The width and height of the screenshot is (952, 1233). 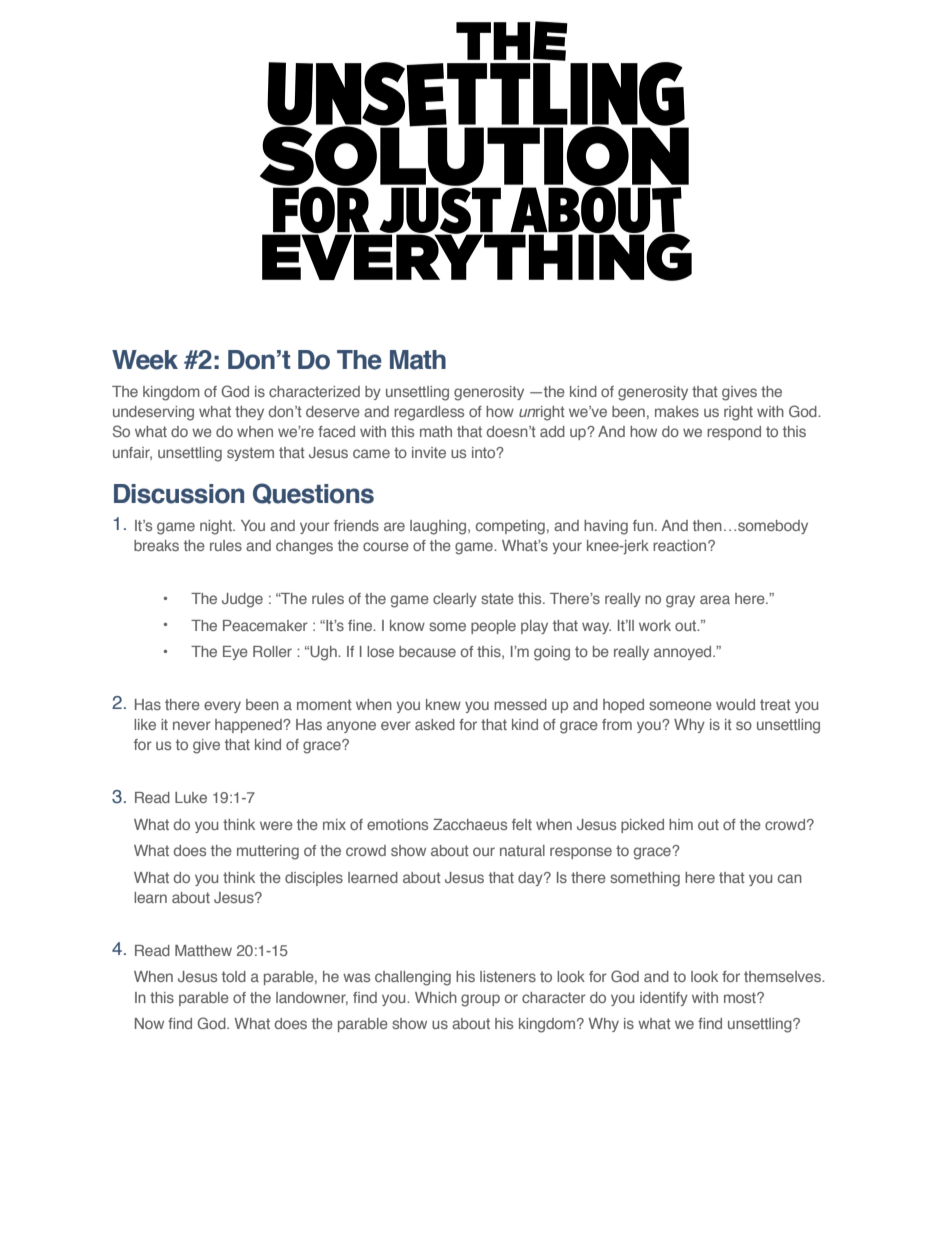 What do you see at coordinates (234, 976) in the screenshot?
I see `told` at bounding box center [234, 976].
